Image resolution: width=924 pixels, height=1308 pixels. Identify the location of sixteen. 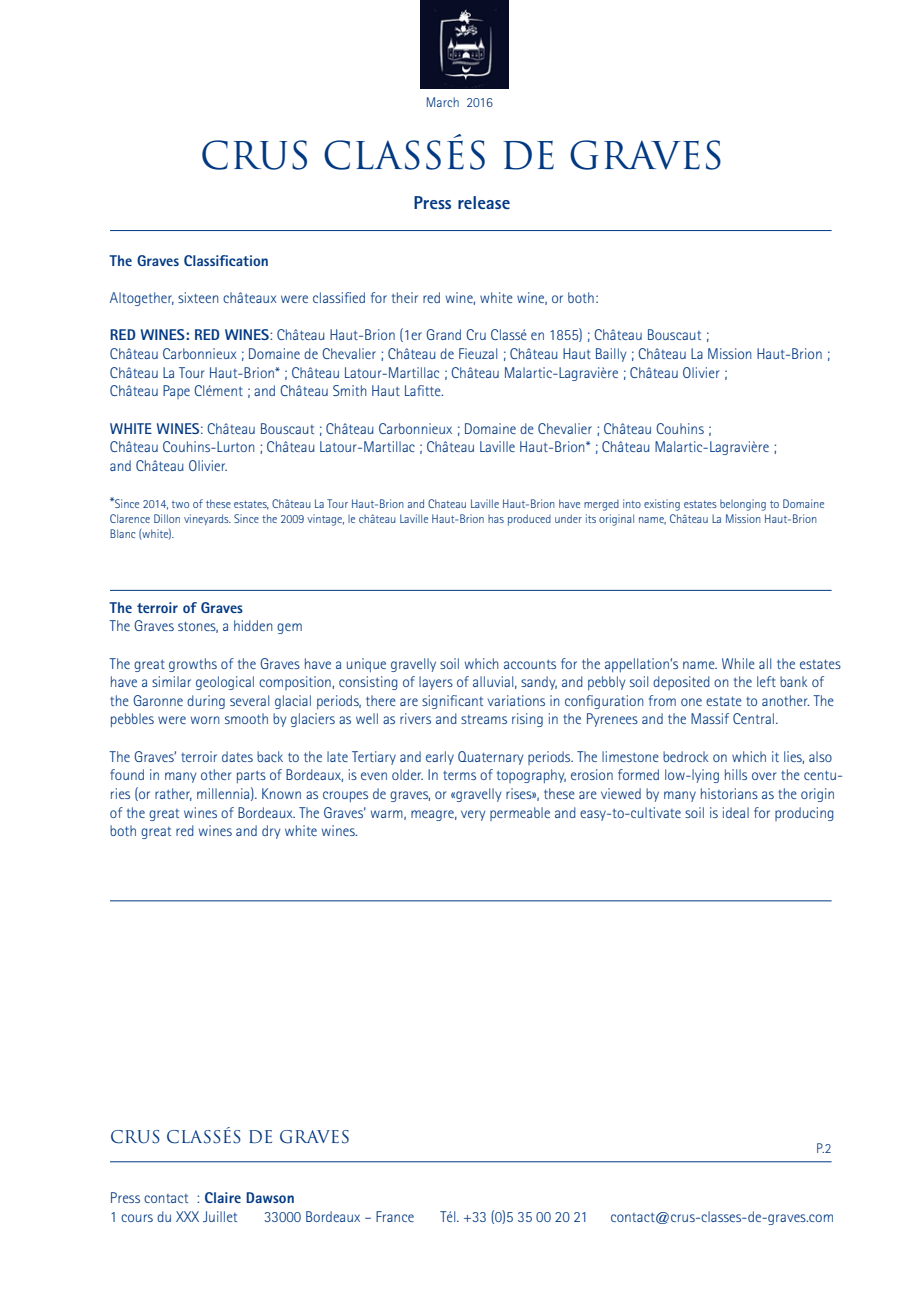
(198, 297).
